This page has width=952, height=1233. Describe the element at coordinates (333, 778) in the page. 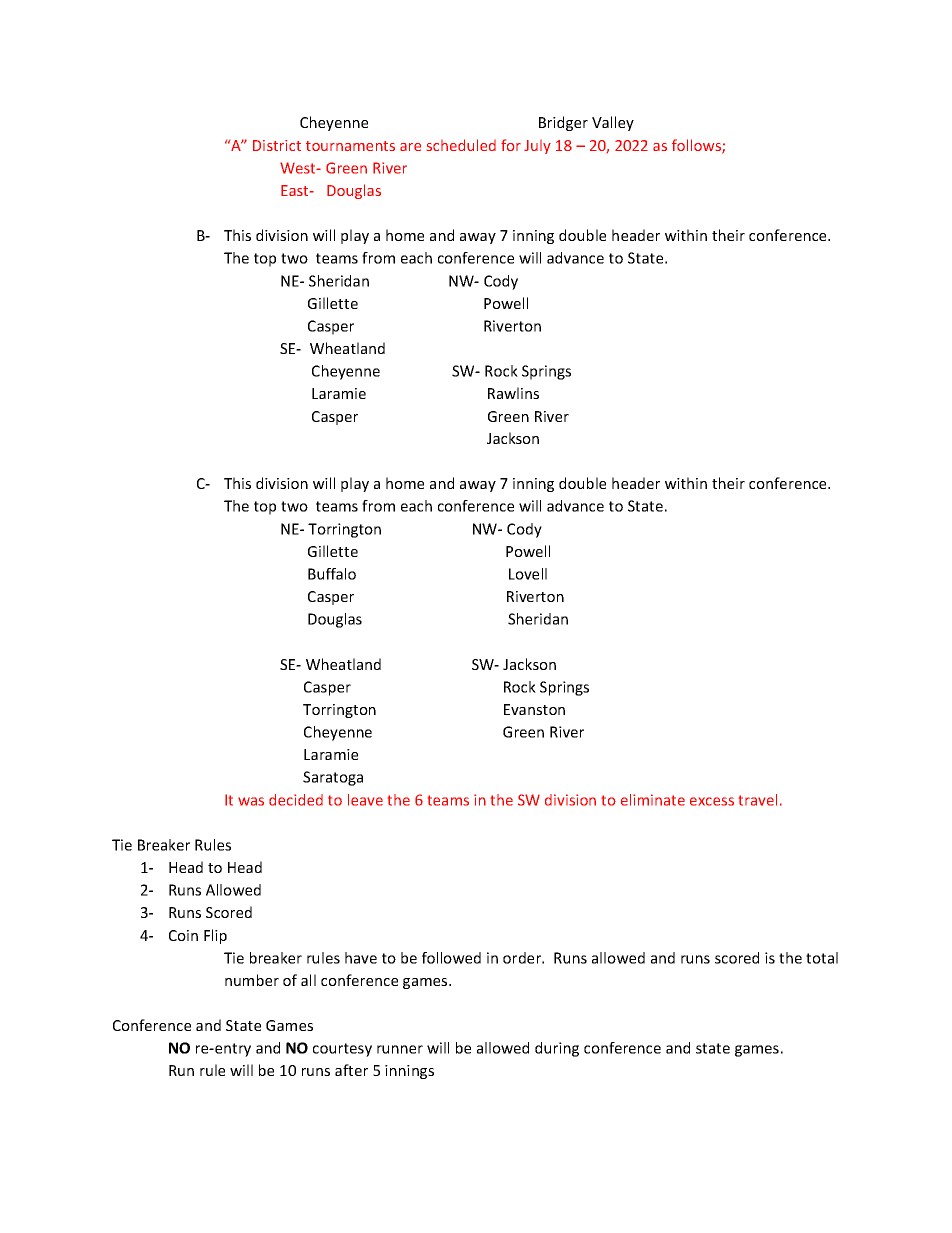

I see `Saratoga` at that location.
